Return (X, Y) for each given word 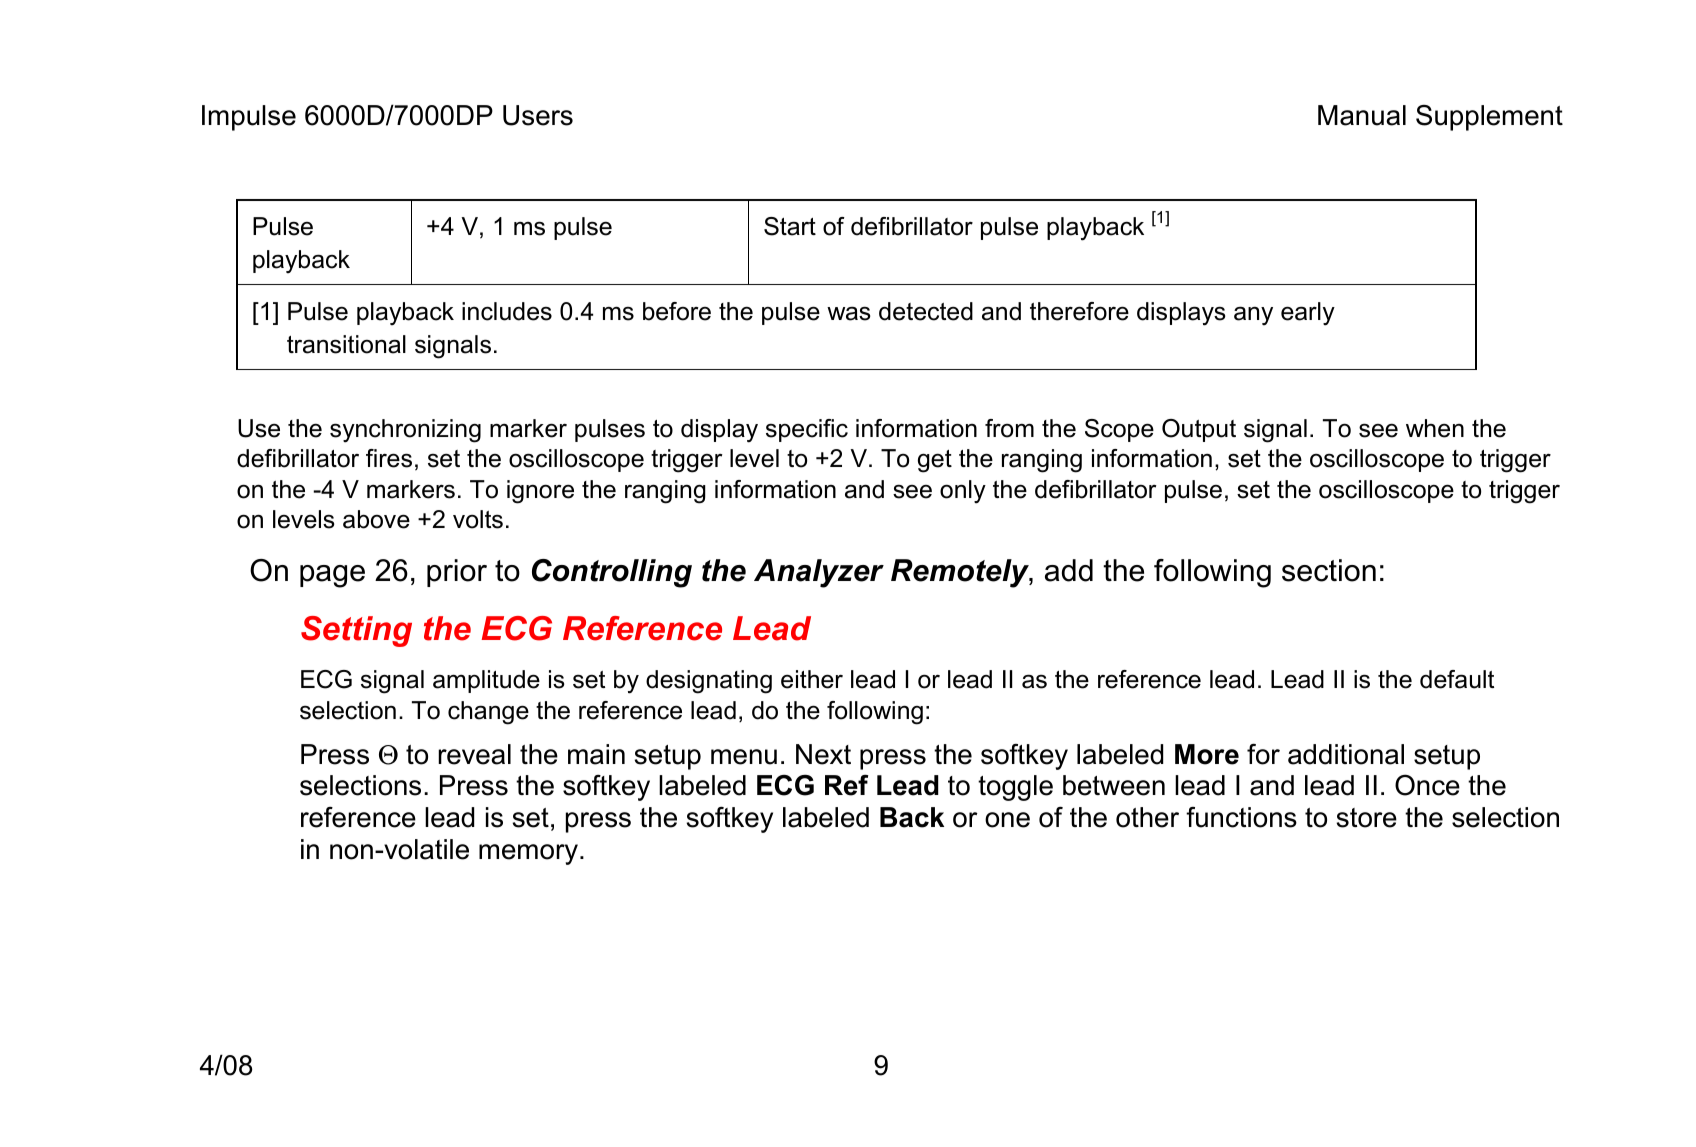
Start (790, 226)
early (1308, 314)
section (1329, 570)
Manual (1362, 115)
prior (457, 573)
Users (538, 115)
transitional (346, 344)
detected (926, 311)
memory (528, 854)
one (1007, 820)
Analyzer (819, 573)
